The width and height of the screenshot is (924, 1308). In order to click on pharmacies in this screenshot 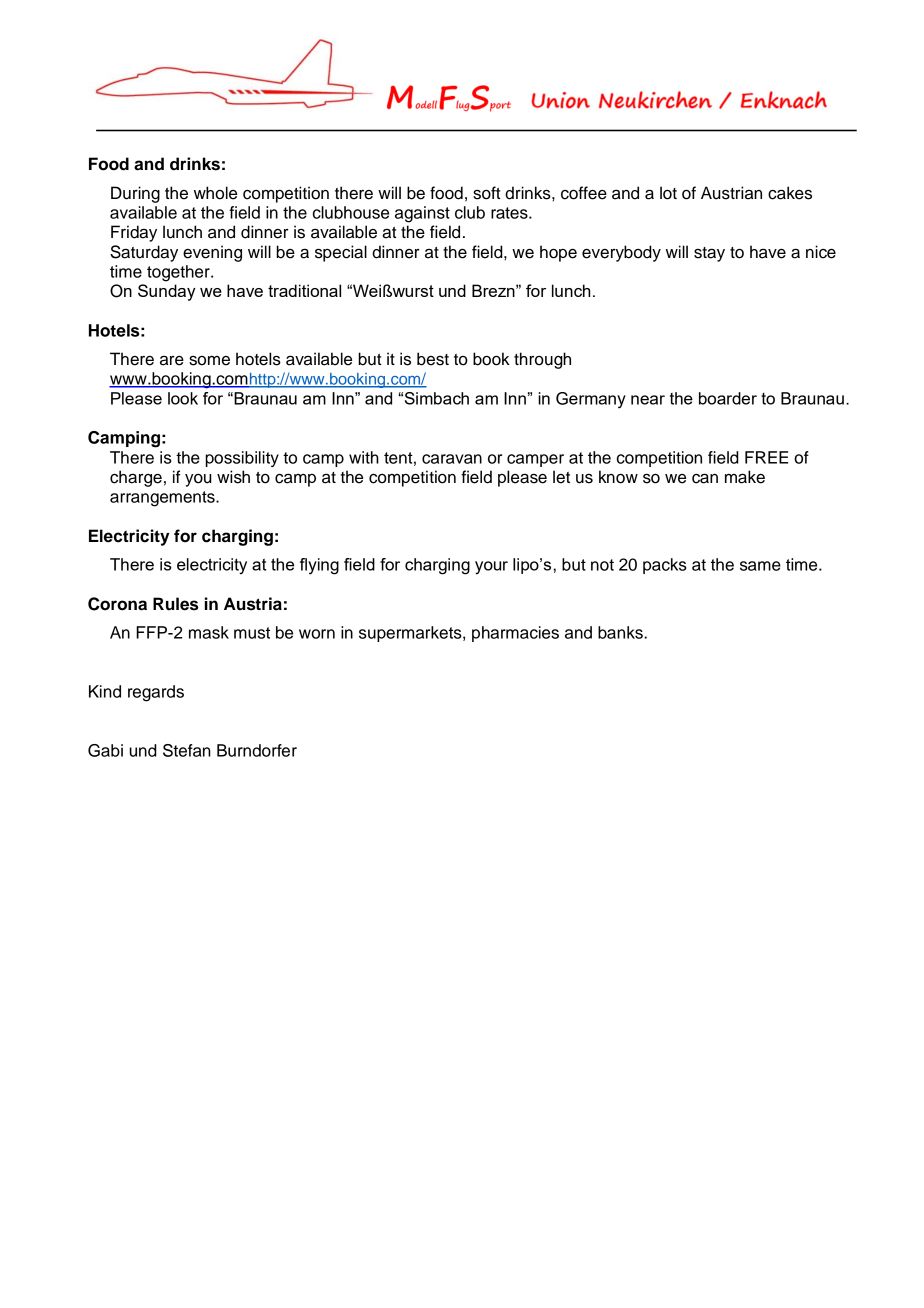, I will do `click(515, 634)`.
